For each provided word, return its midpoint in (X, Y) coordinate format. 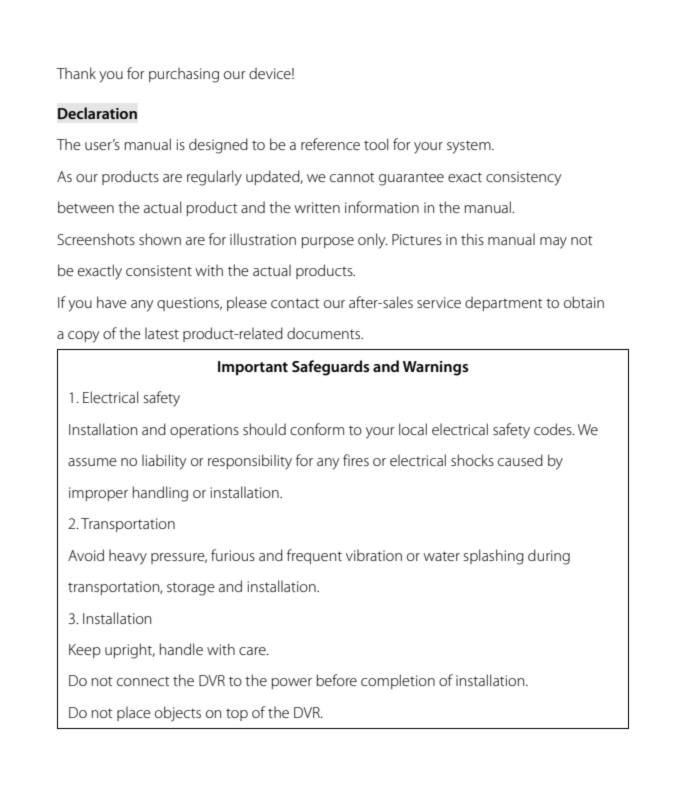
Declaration (97, 113)
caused (520, 460)
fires (356, 460)
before (336, 680)
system (470, 147)
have (112, 302)
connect (143, 681)
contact (295, 303)
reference (330, 144)
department (504, 303)
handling (160, 494)
